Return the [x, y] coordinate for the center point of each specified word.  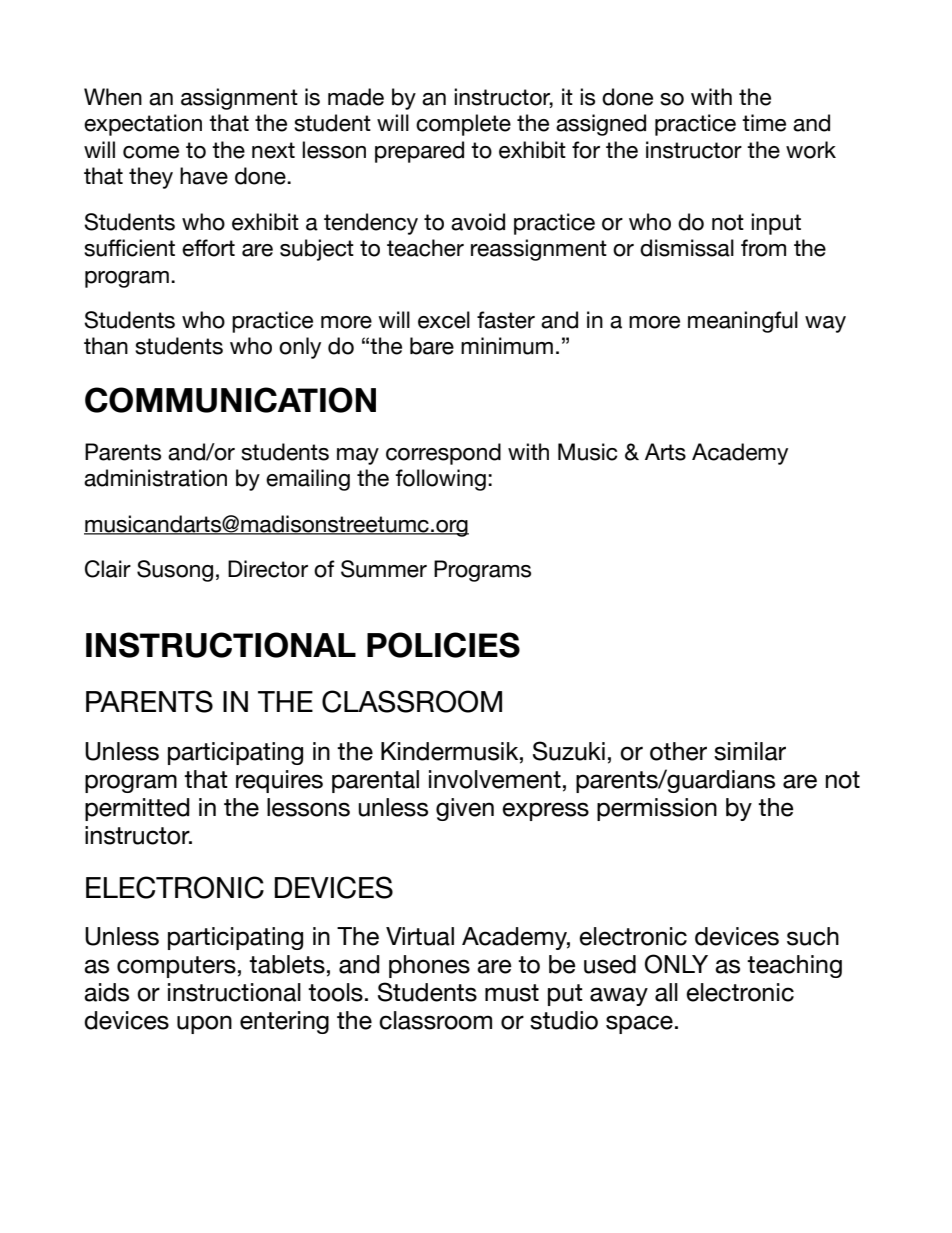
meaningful [743, 322]
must [512, 993]
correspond [443, 454]
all [666, 992]
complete [463, 125]
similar [750, 751]
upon [204, 1024]
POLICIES [443, 645]
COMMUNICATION [230, 400]
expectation [143, 125]
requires [279, 781]
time [764, 123]
